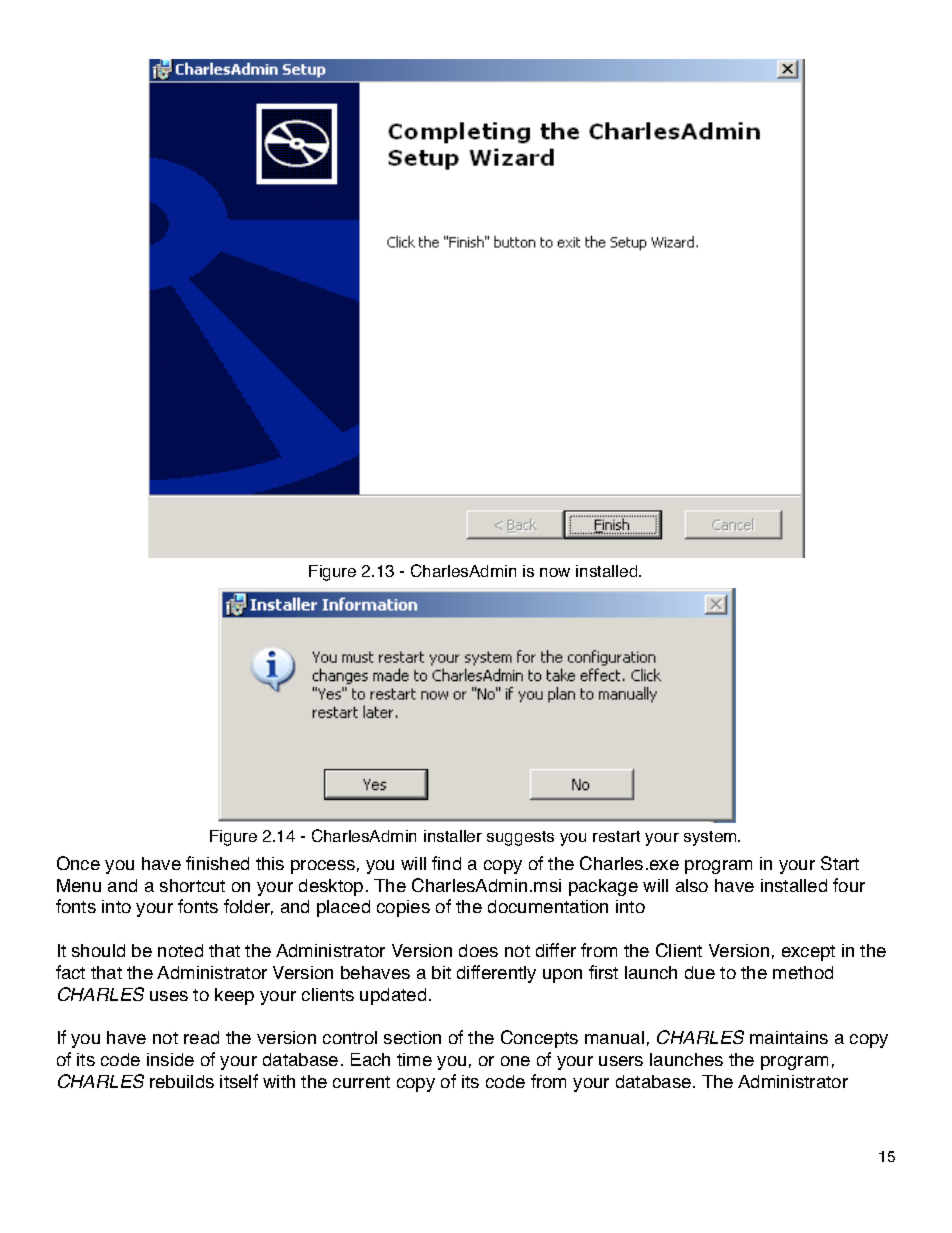  What do you see at coordinates (711, 838) in the image?
I see `system` at bounding box center [711, 838].
